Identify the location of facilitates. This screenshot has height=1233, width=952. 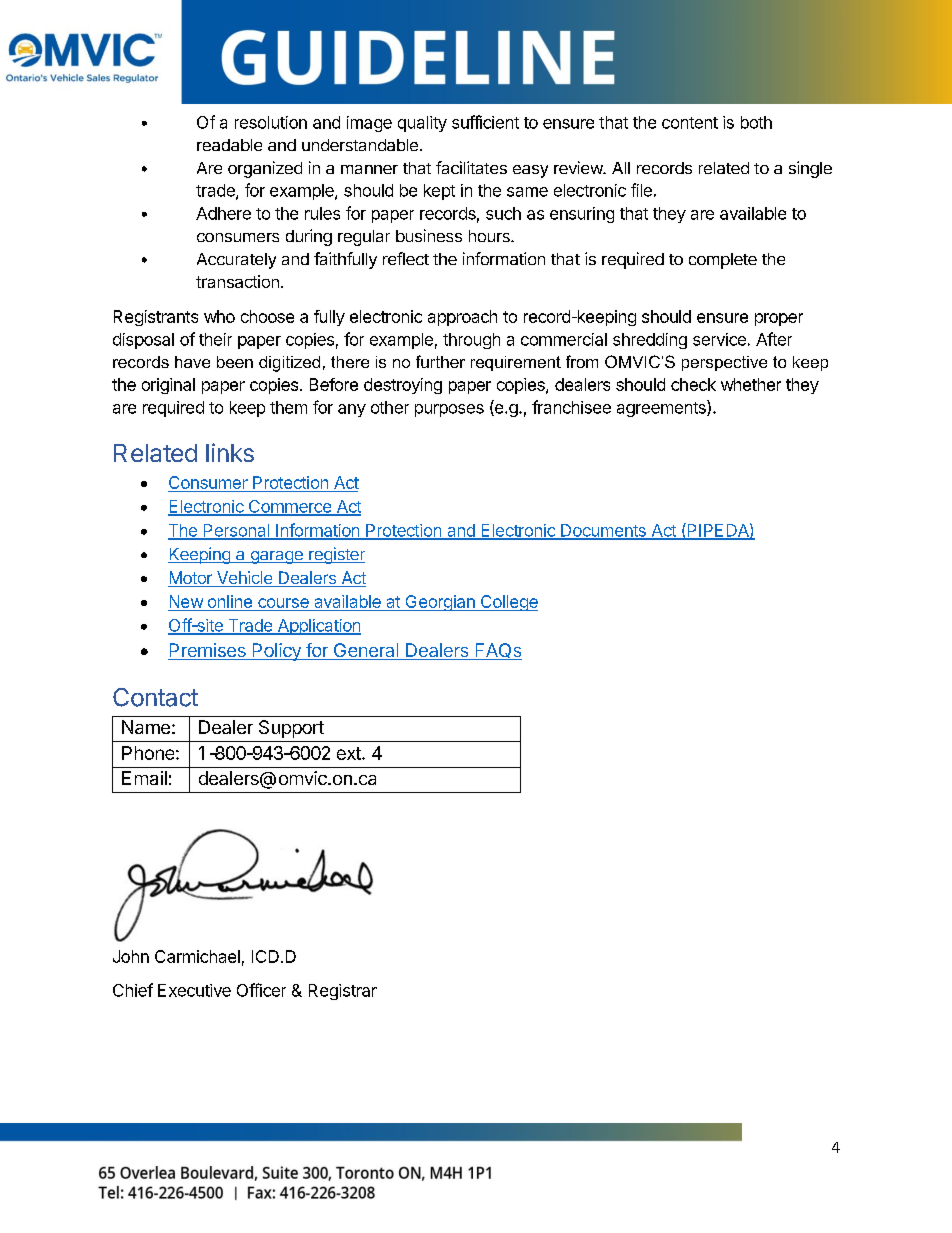
(471, 167).
